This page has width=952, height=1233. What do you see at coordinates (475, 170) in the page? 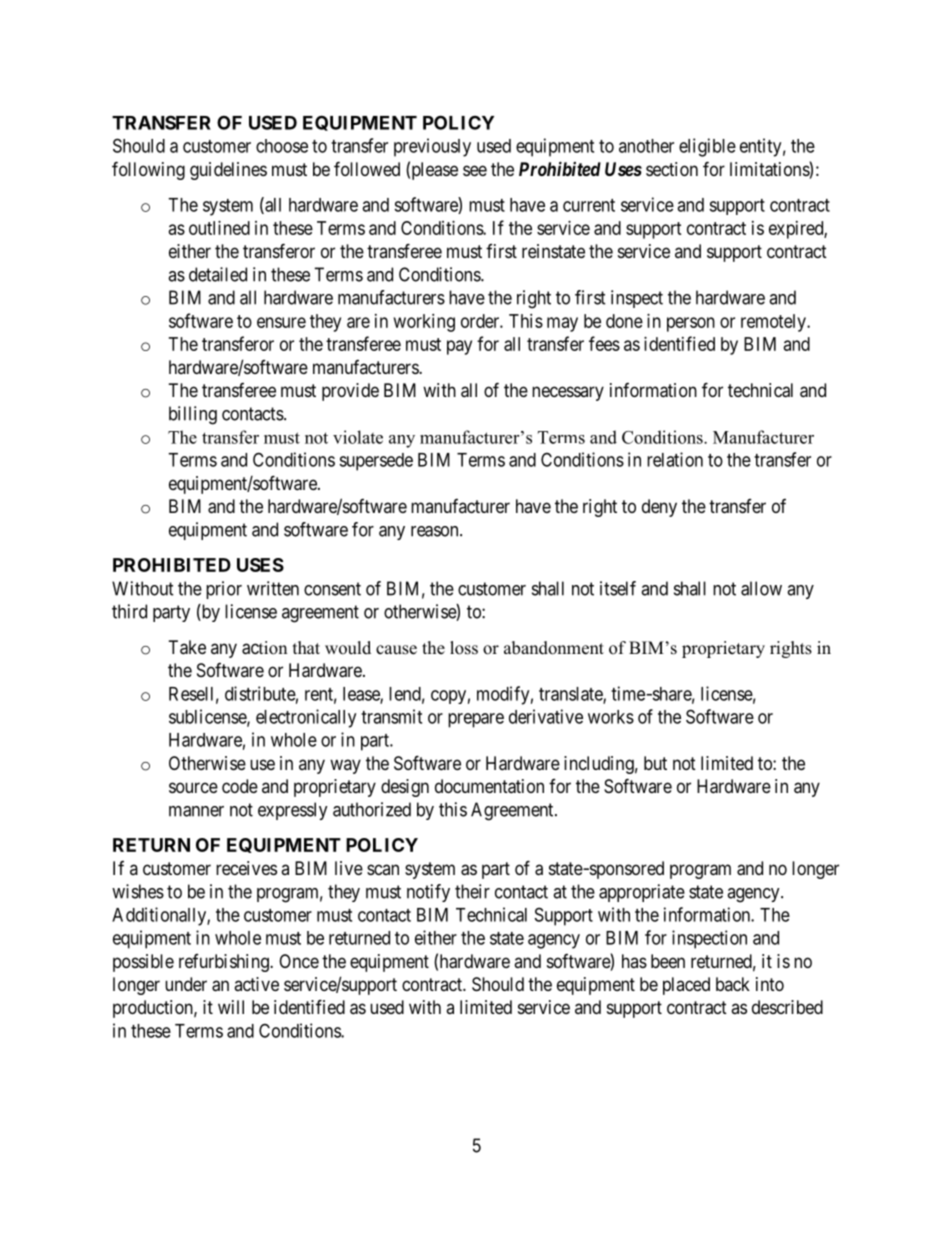
I see `see` at bounding box center [475, 170].
